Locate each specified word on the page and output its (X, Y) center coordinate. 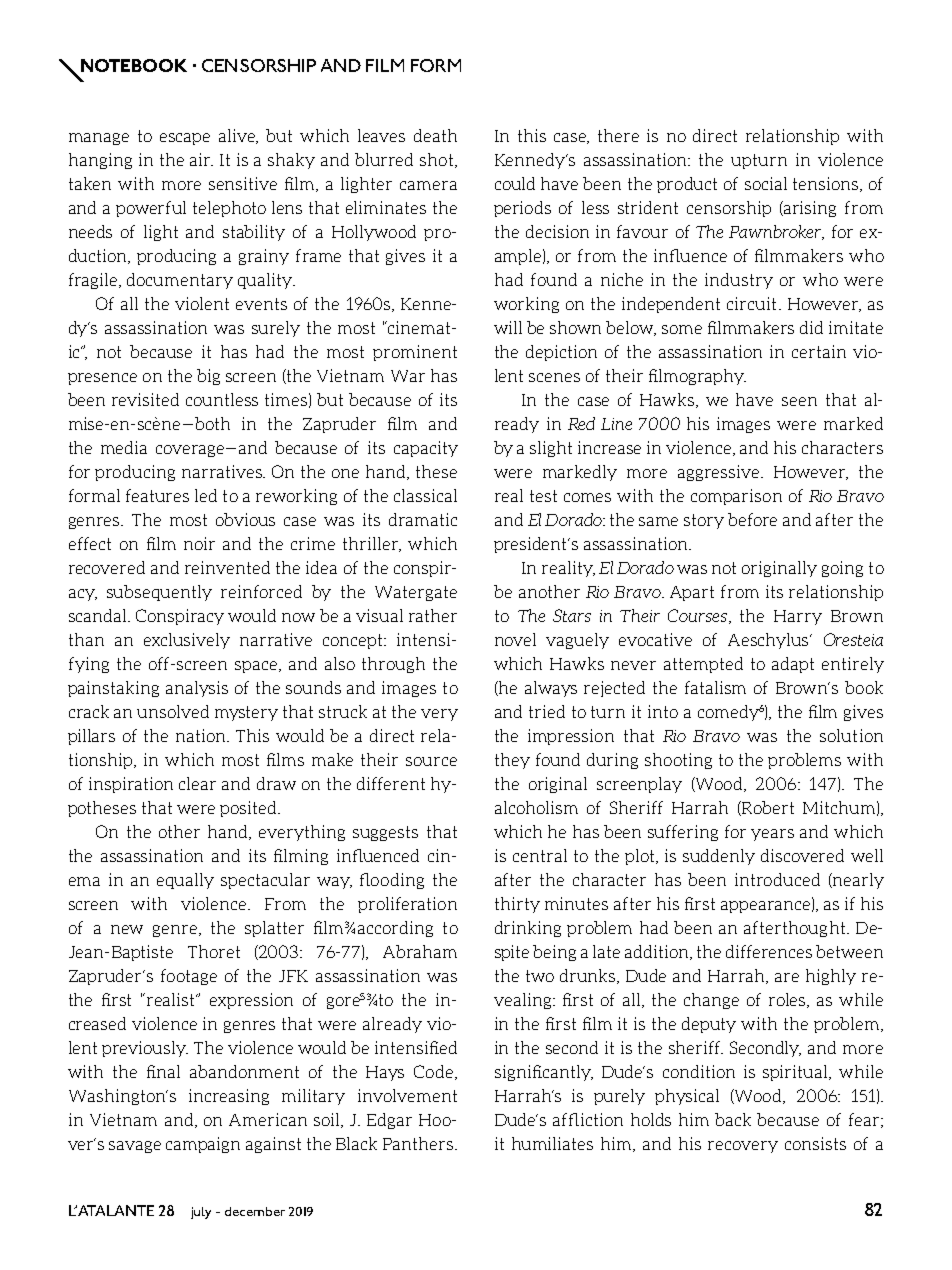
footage (189, 977)
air (201, 159)
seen (799, 401)
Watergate (416, 593)
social (766, 183)
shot (438, 160)
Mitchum (839, 807)
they (512, 761)
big (208, 377)
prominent (415, 353)
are (787, 977)
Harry (798, 617)
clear (197, 783)
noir (199, 543)
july (201, 1213)
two (540, 976)
